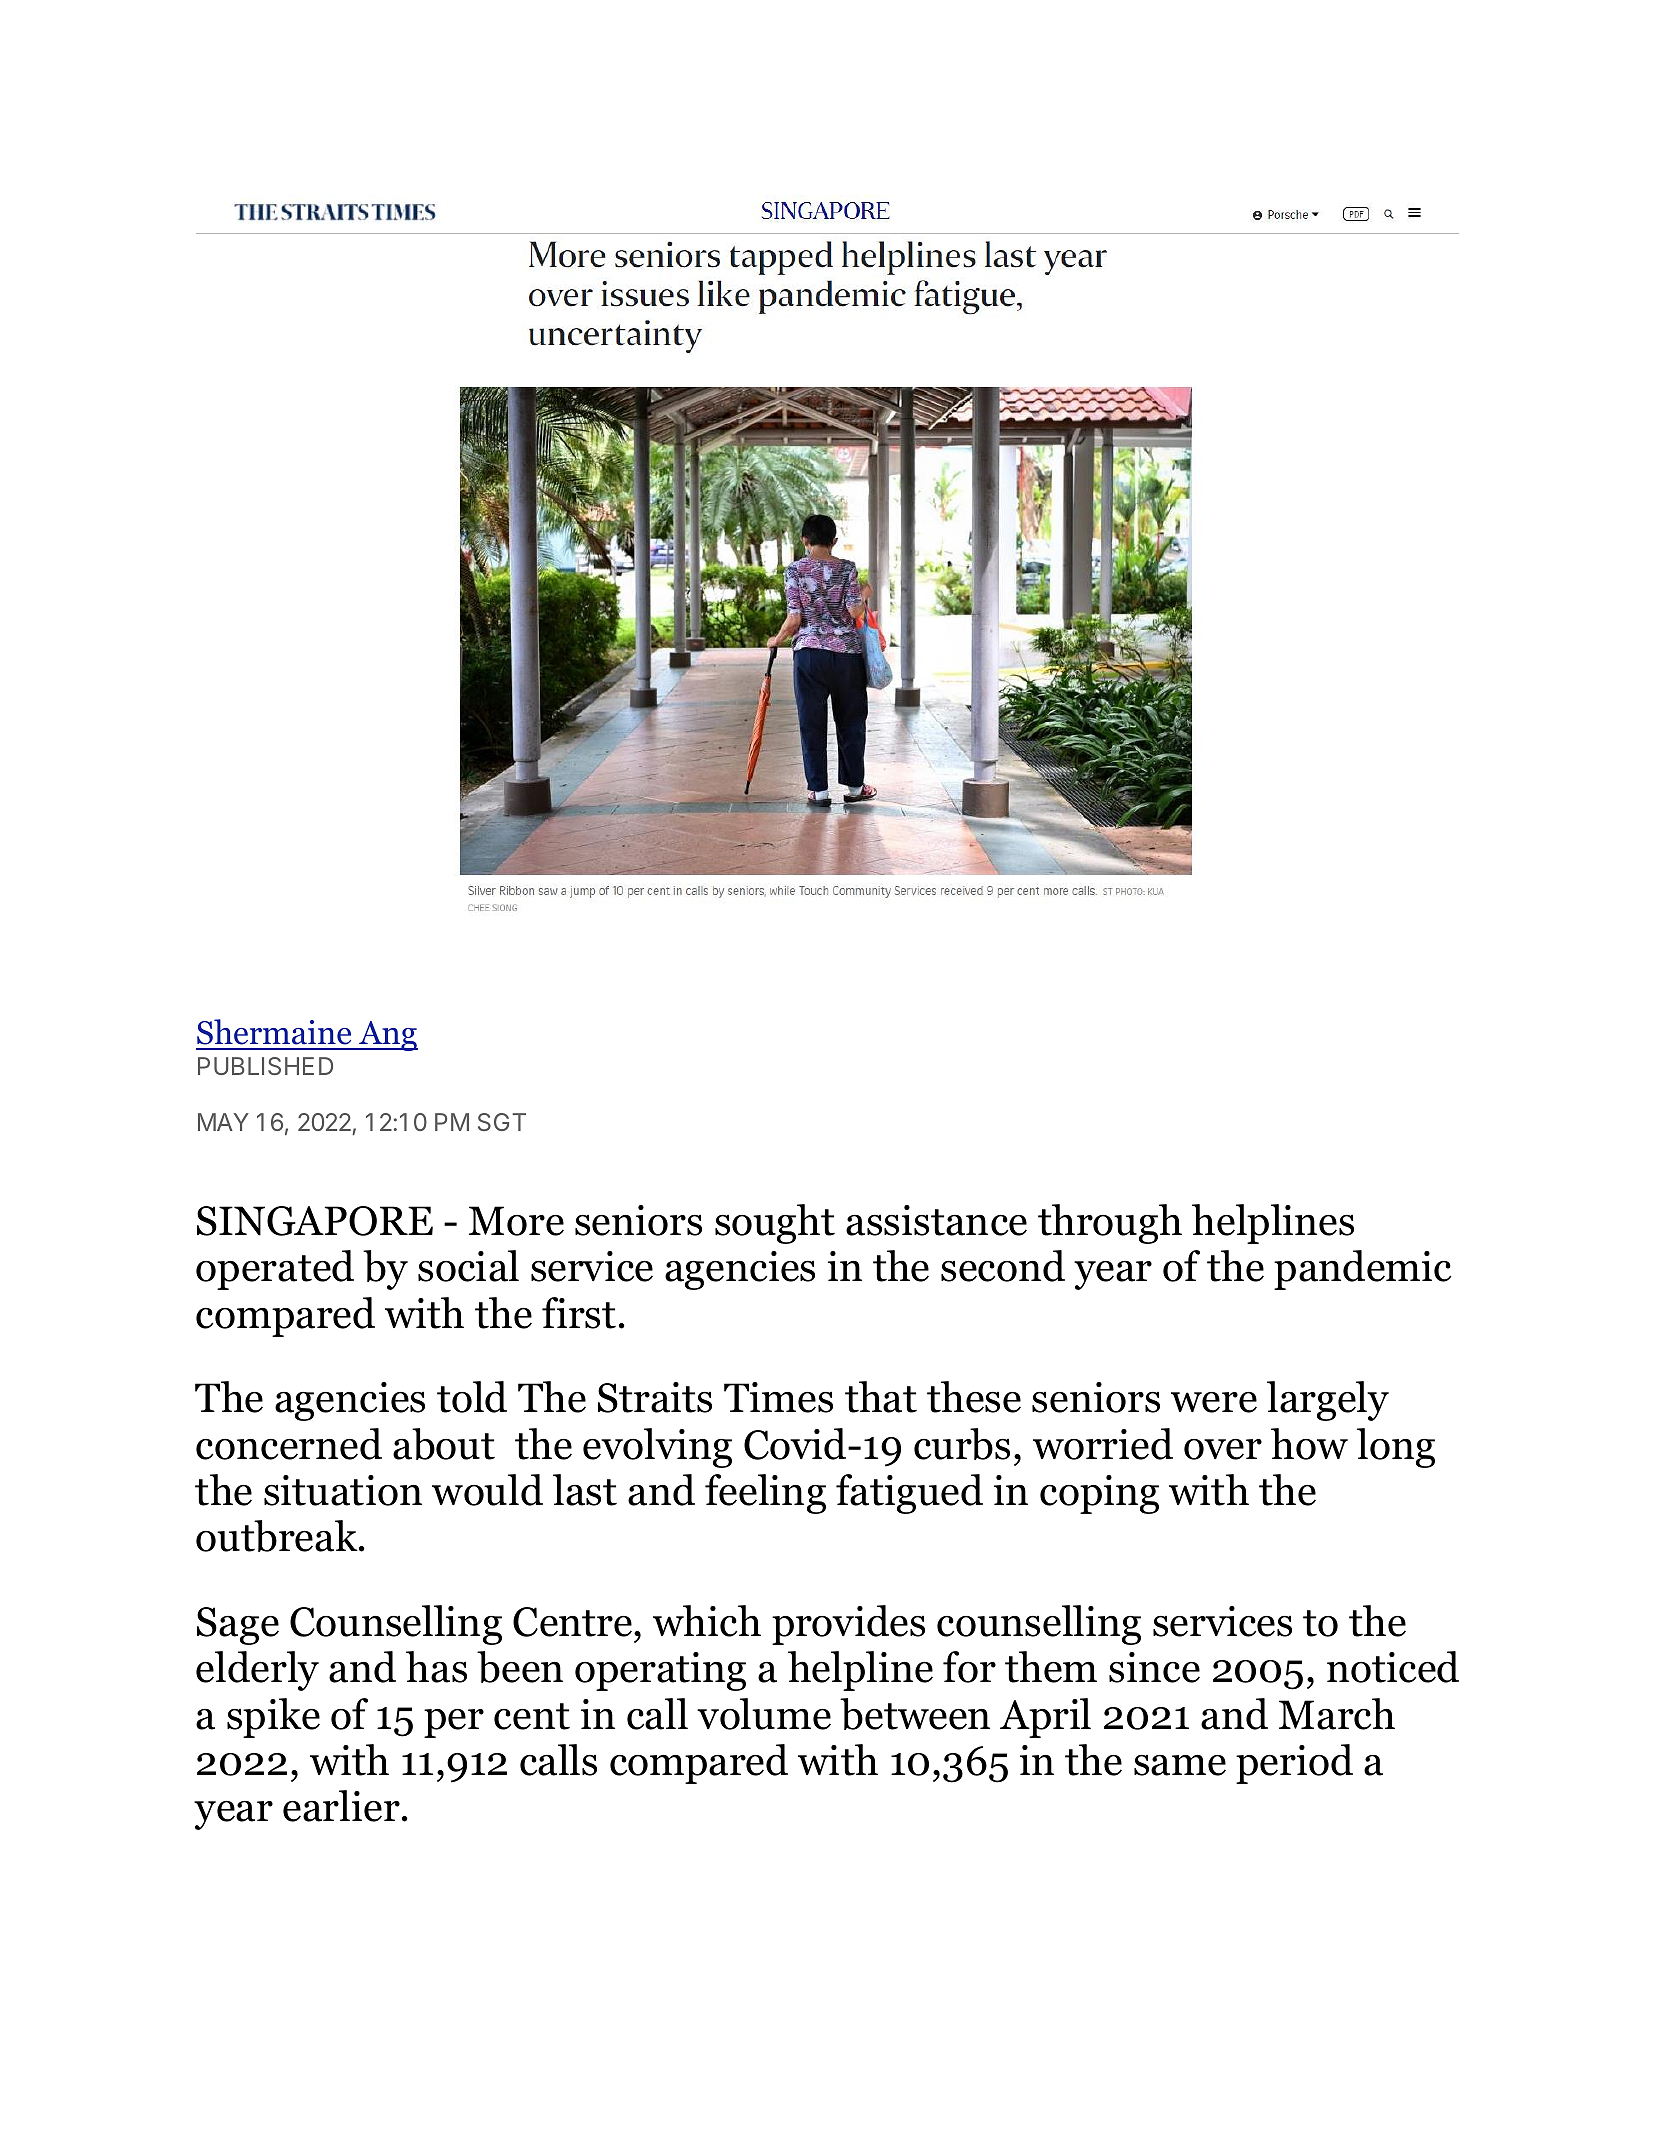  Describe the element at coordinates (765, 1494) in the image. I see `feeling` at that location.
